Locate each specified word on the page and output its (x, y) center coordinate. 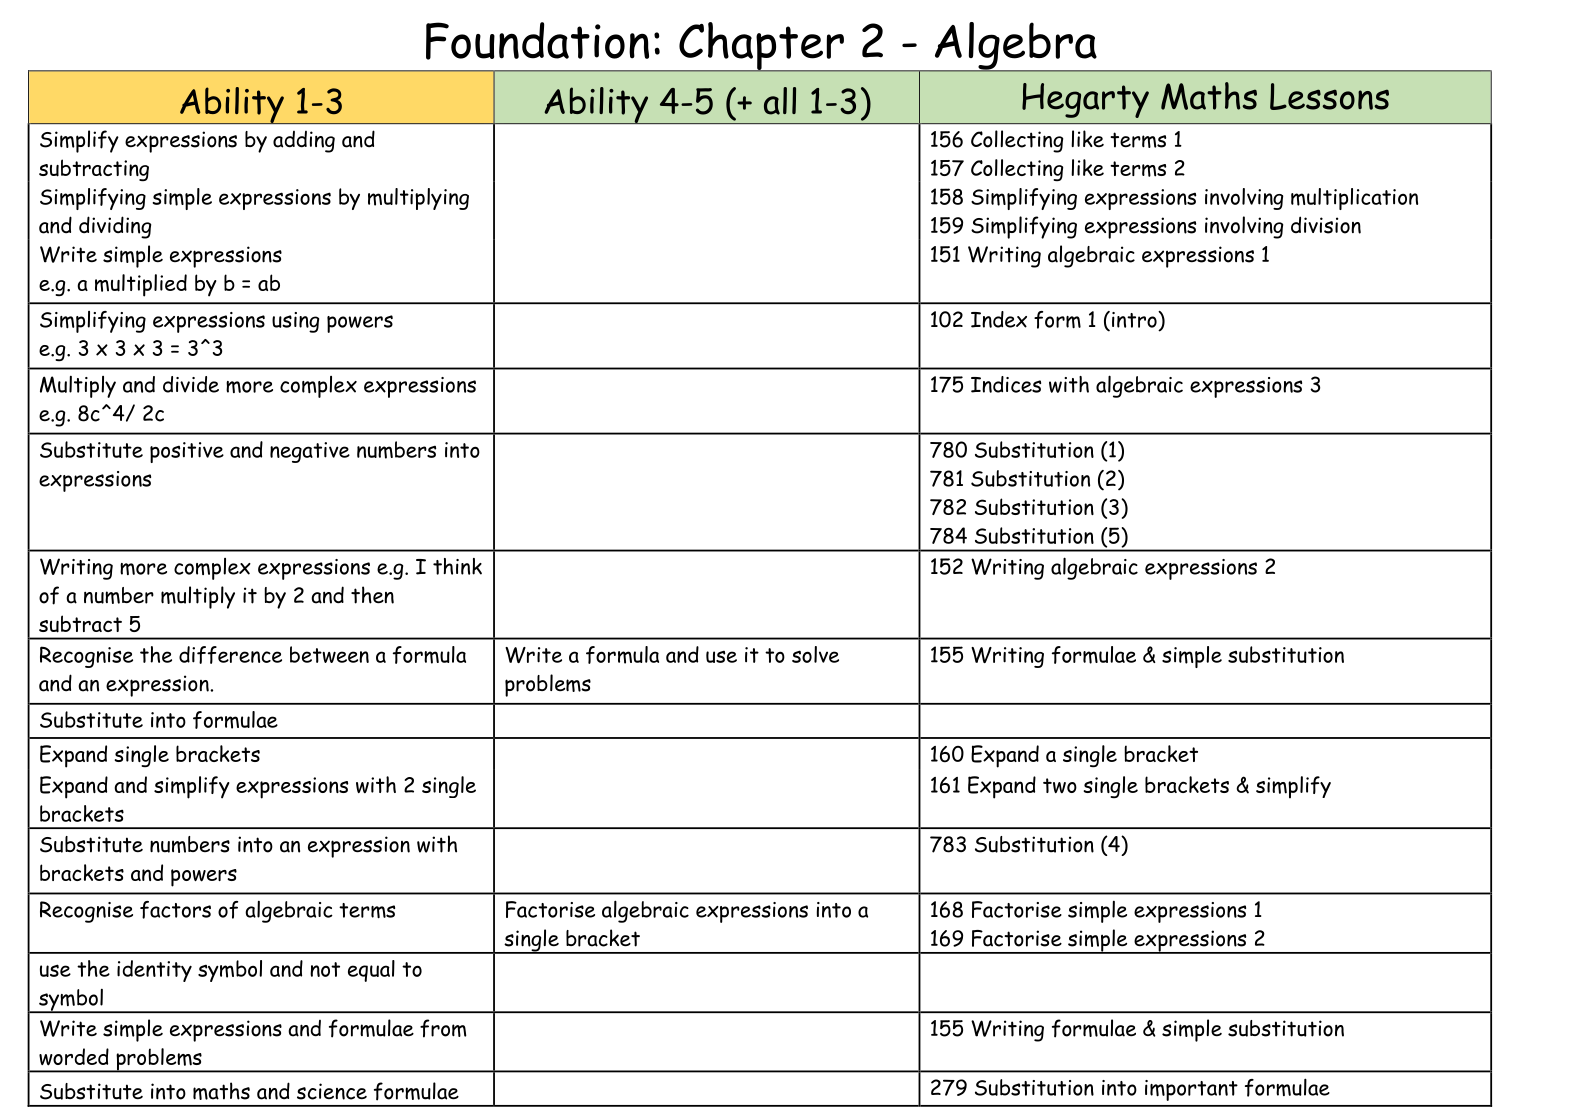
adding (304, 142)
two (1060, 785)
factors (175, 910)
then (372, 595)
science (332, 1091)
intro (1135, 319)
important (1191, 1090)
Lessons (1329, 96)
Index (999, 319)
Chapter (761, 47)
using (295, 322)
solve (815, 654)
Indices (1006, 384)
